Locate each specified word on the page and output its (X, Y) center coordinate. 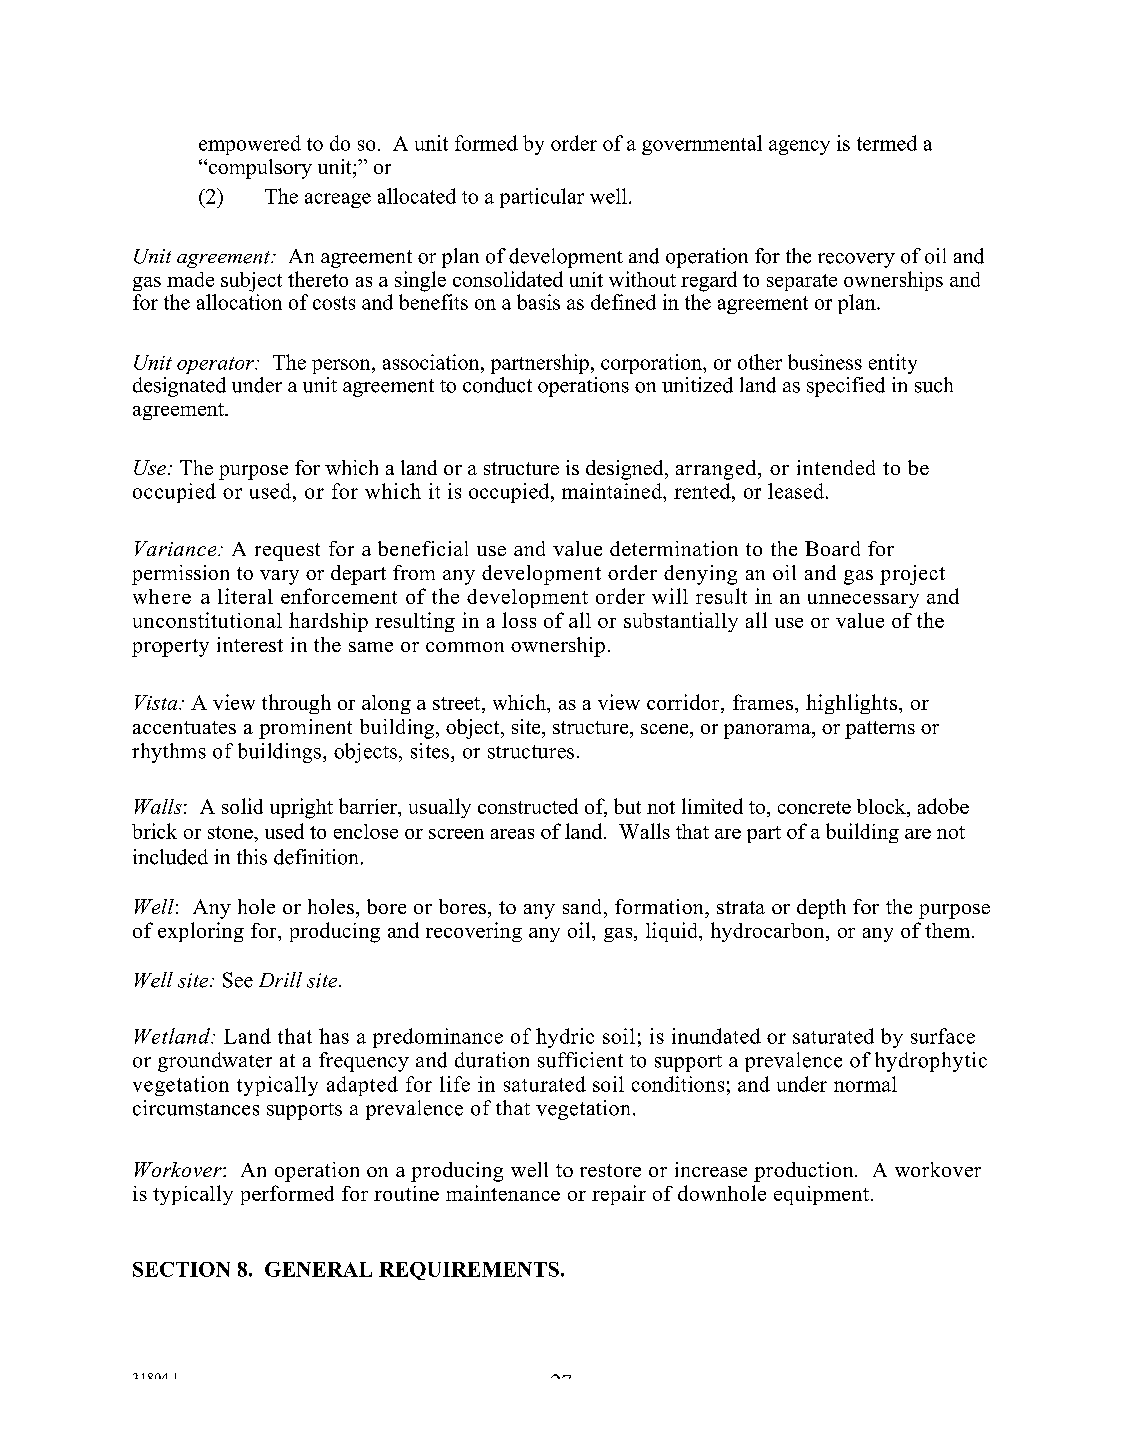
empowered (250, 145)
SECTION (181, 1269)
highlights (851, 704)
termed (887, 143)
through (296, 704)
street (456, 703)
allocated (417, 196)
